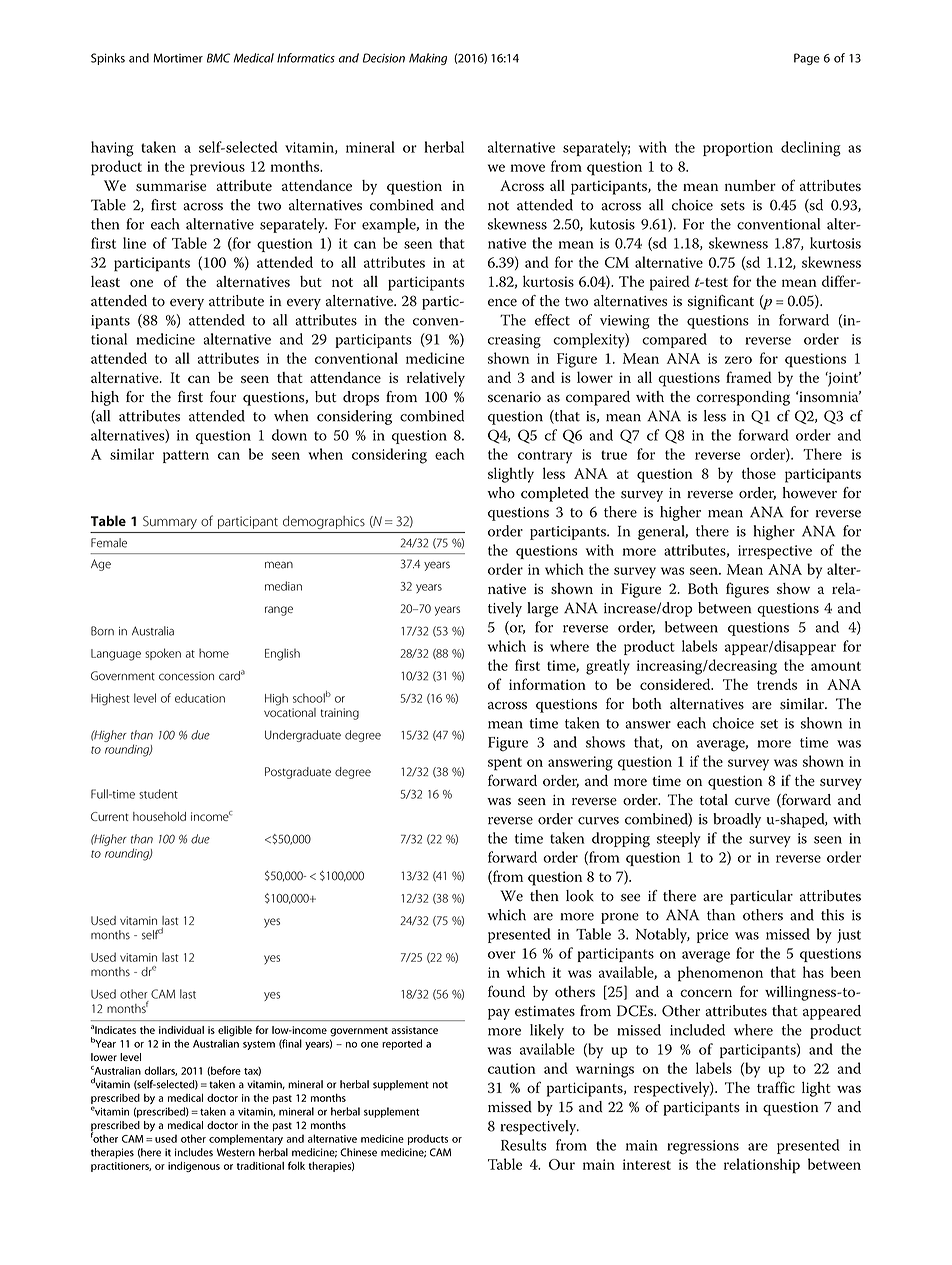 The image size is (952, 1265). What do you see at coordinates (194, 1152) in the image?
I see `includes` at bounding box center [194, 1152].
